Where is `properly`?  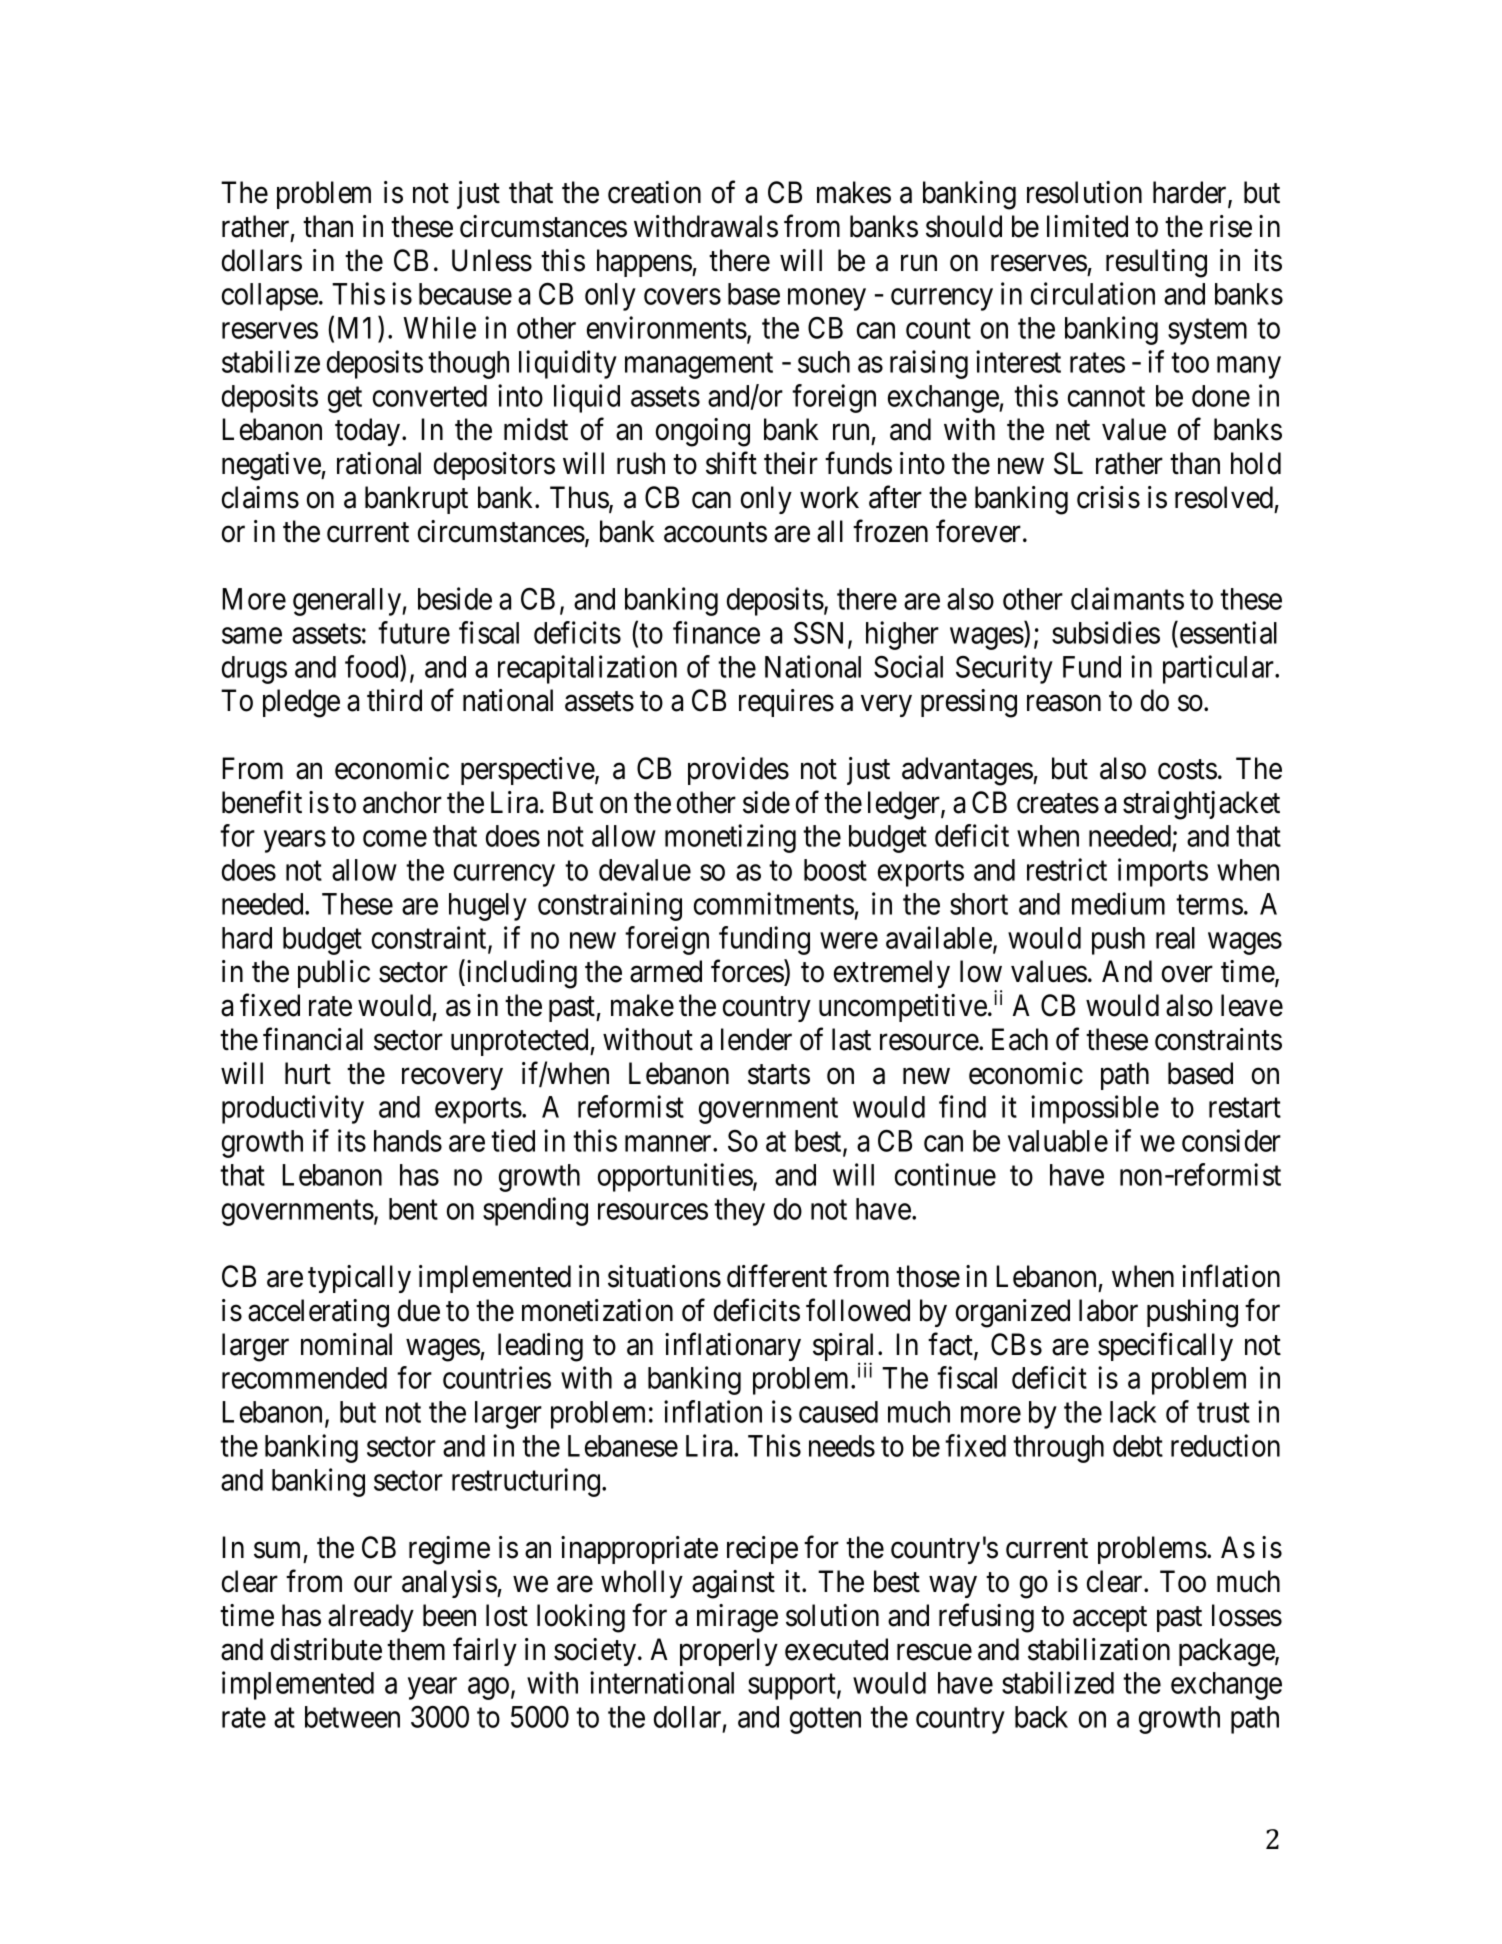
properly is located at coordinates (729, 1652).
